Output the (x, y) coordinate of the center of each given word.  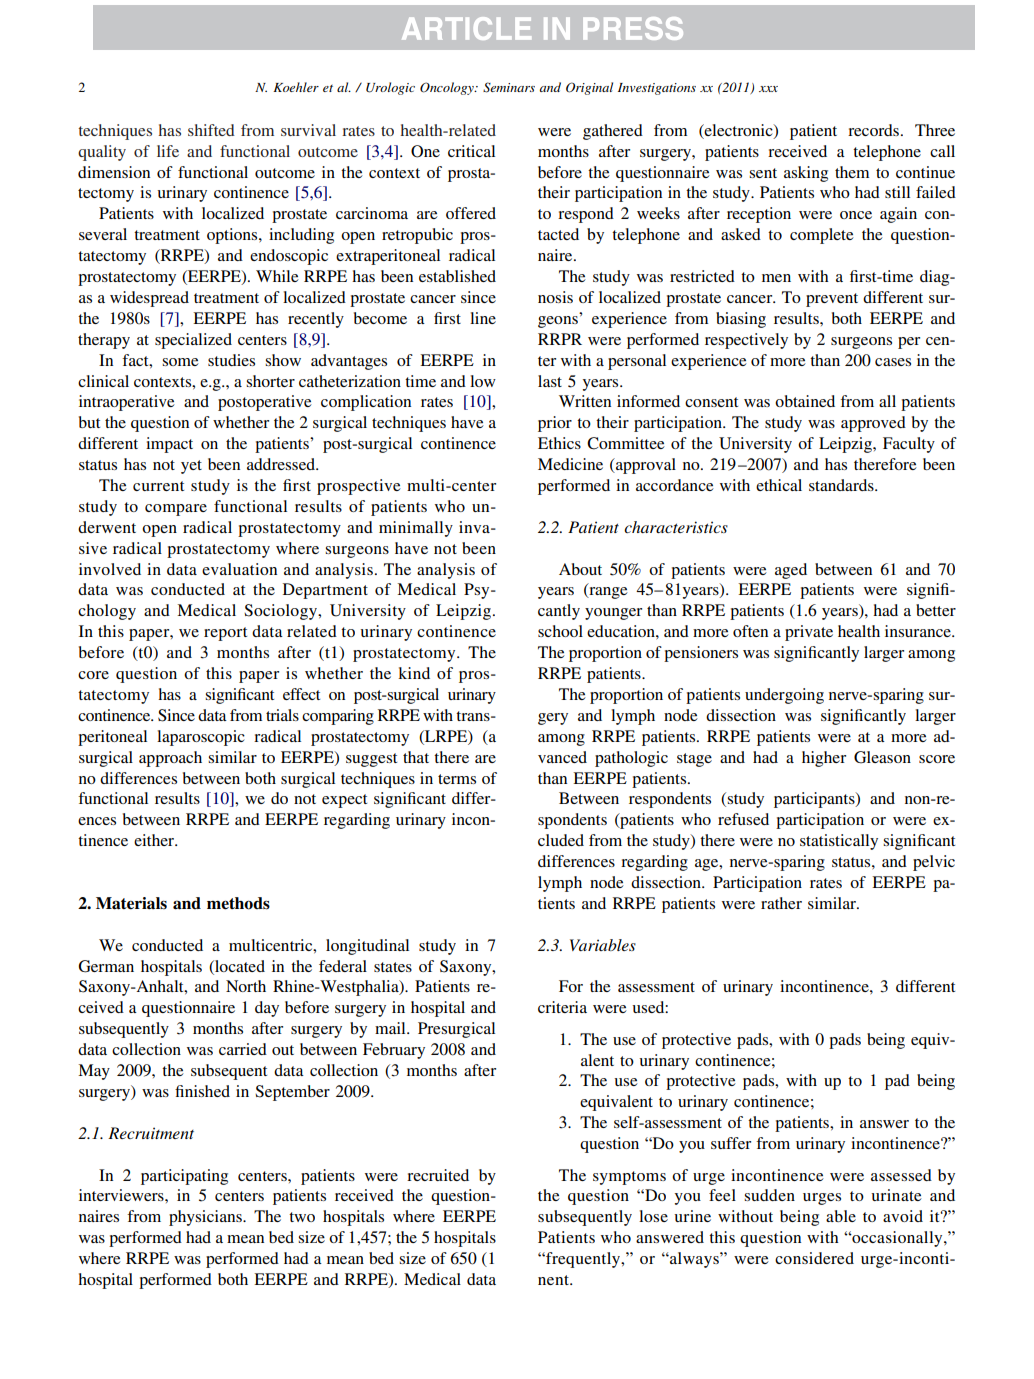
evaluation (239, 569)
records (873, 130)
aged (791, 571)
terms (457, 779)
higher (824, 759)
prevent (832, 300)
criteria (562, 1007)
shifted (211, 130)
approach (170, 759)
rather (781, 903)
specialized (193, 341)
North (246, 986)
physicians (206, 1218)
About (580, 569)
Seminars (509, 87)
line (483, 318)
